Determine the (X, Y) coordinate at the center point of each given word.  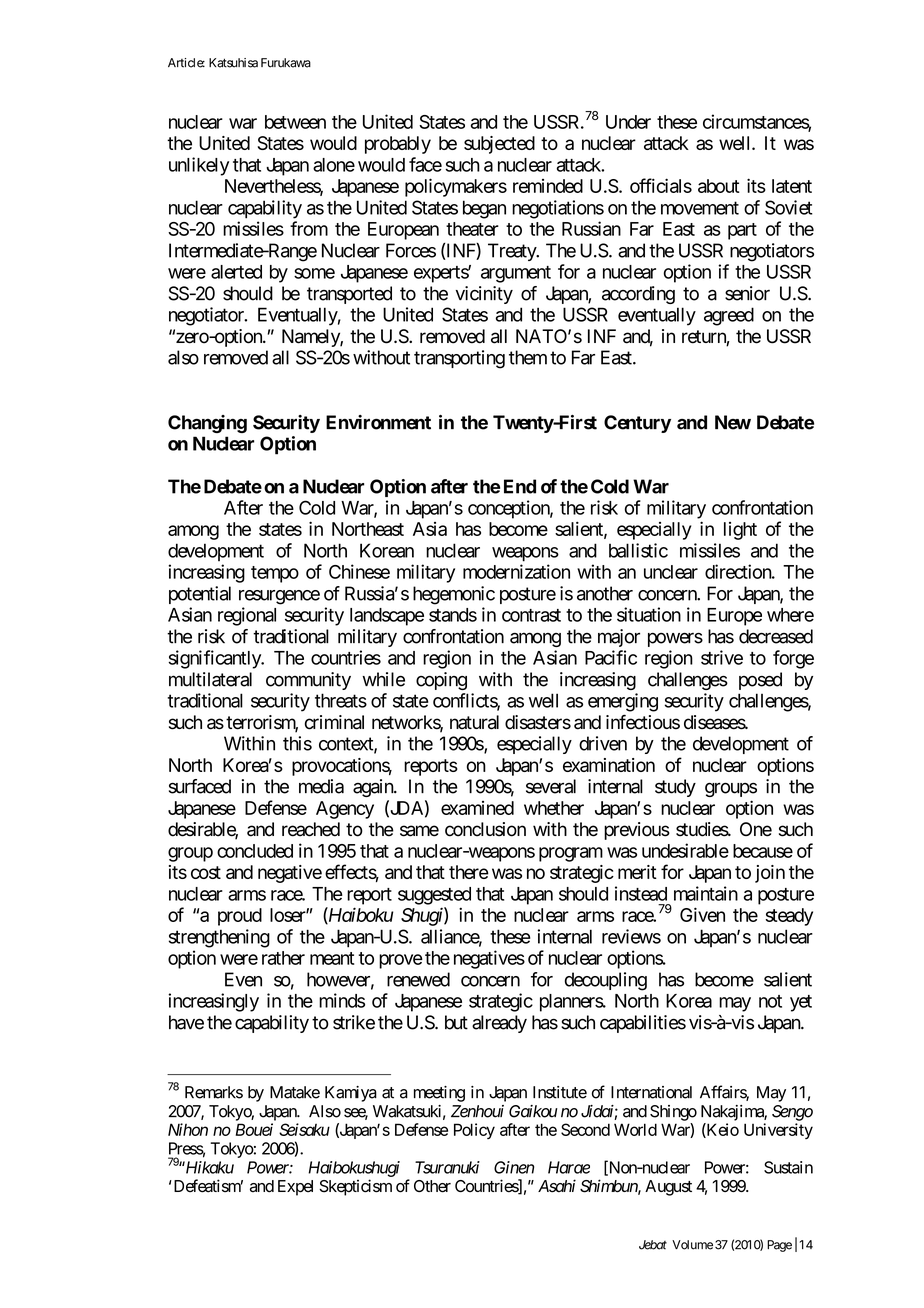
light (740, 531)
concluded (255, 851)
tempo (275, 574)
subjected (499, 145)
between (295, 122)
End (520, 486)
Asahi (557, 1186)
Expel (295, 1188)
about (719, 186)
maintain (706, 893)
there (469, 872)
